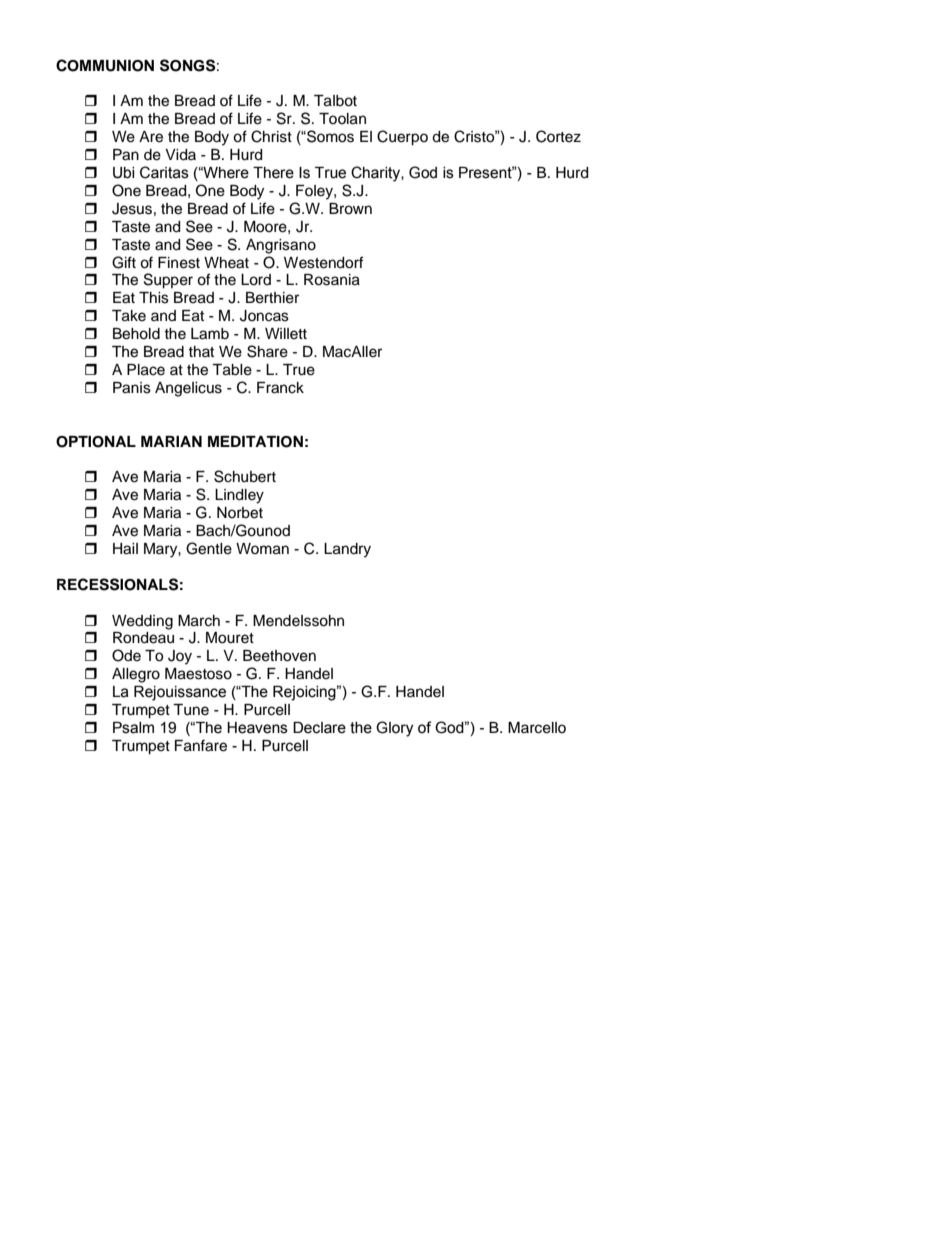  I want to click on Psalm, so click(133, 728).
